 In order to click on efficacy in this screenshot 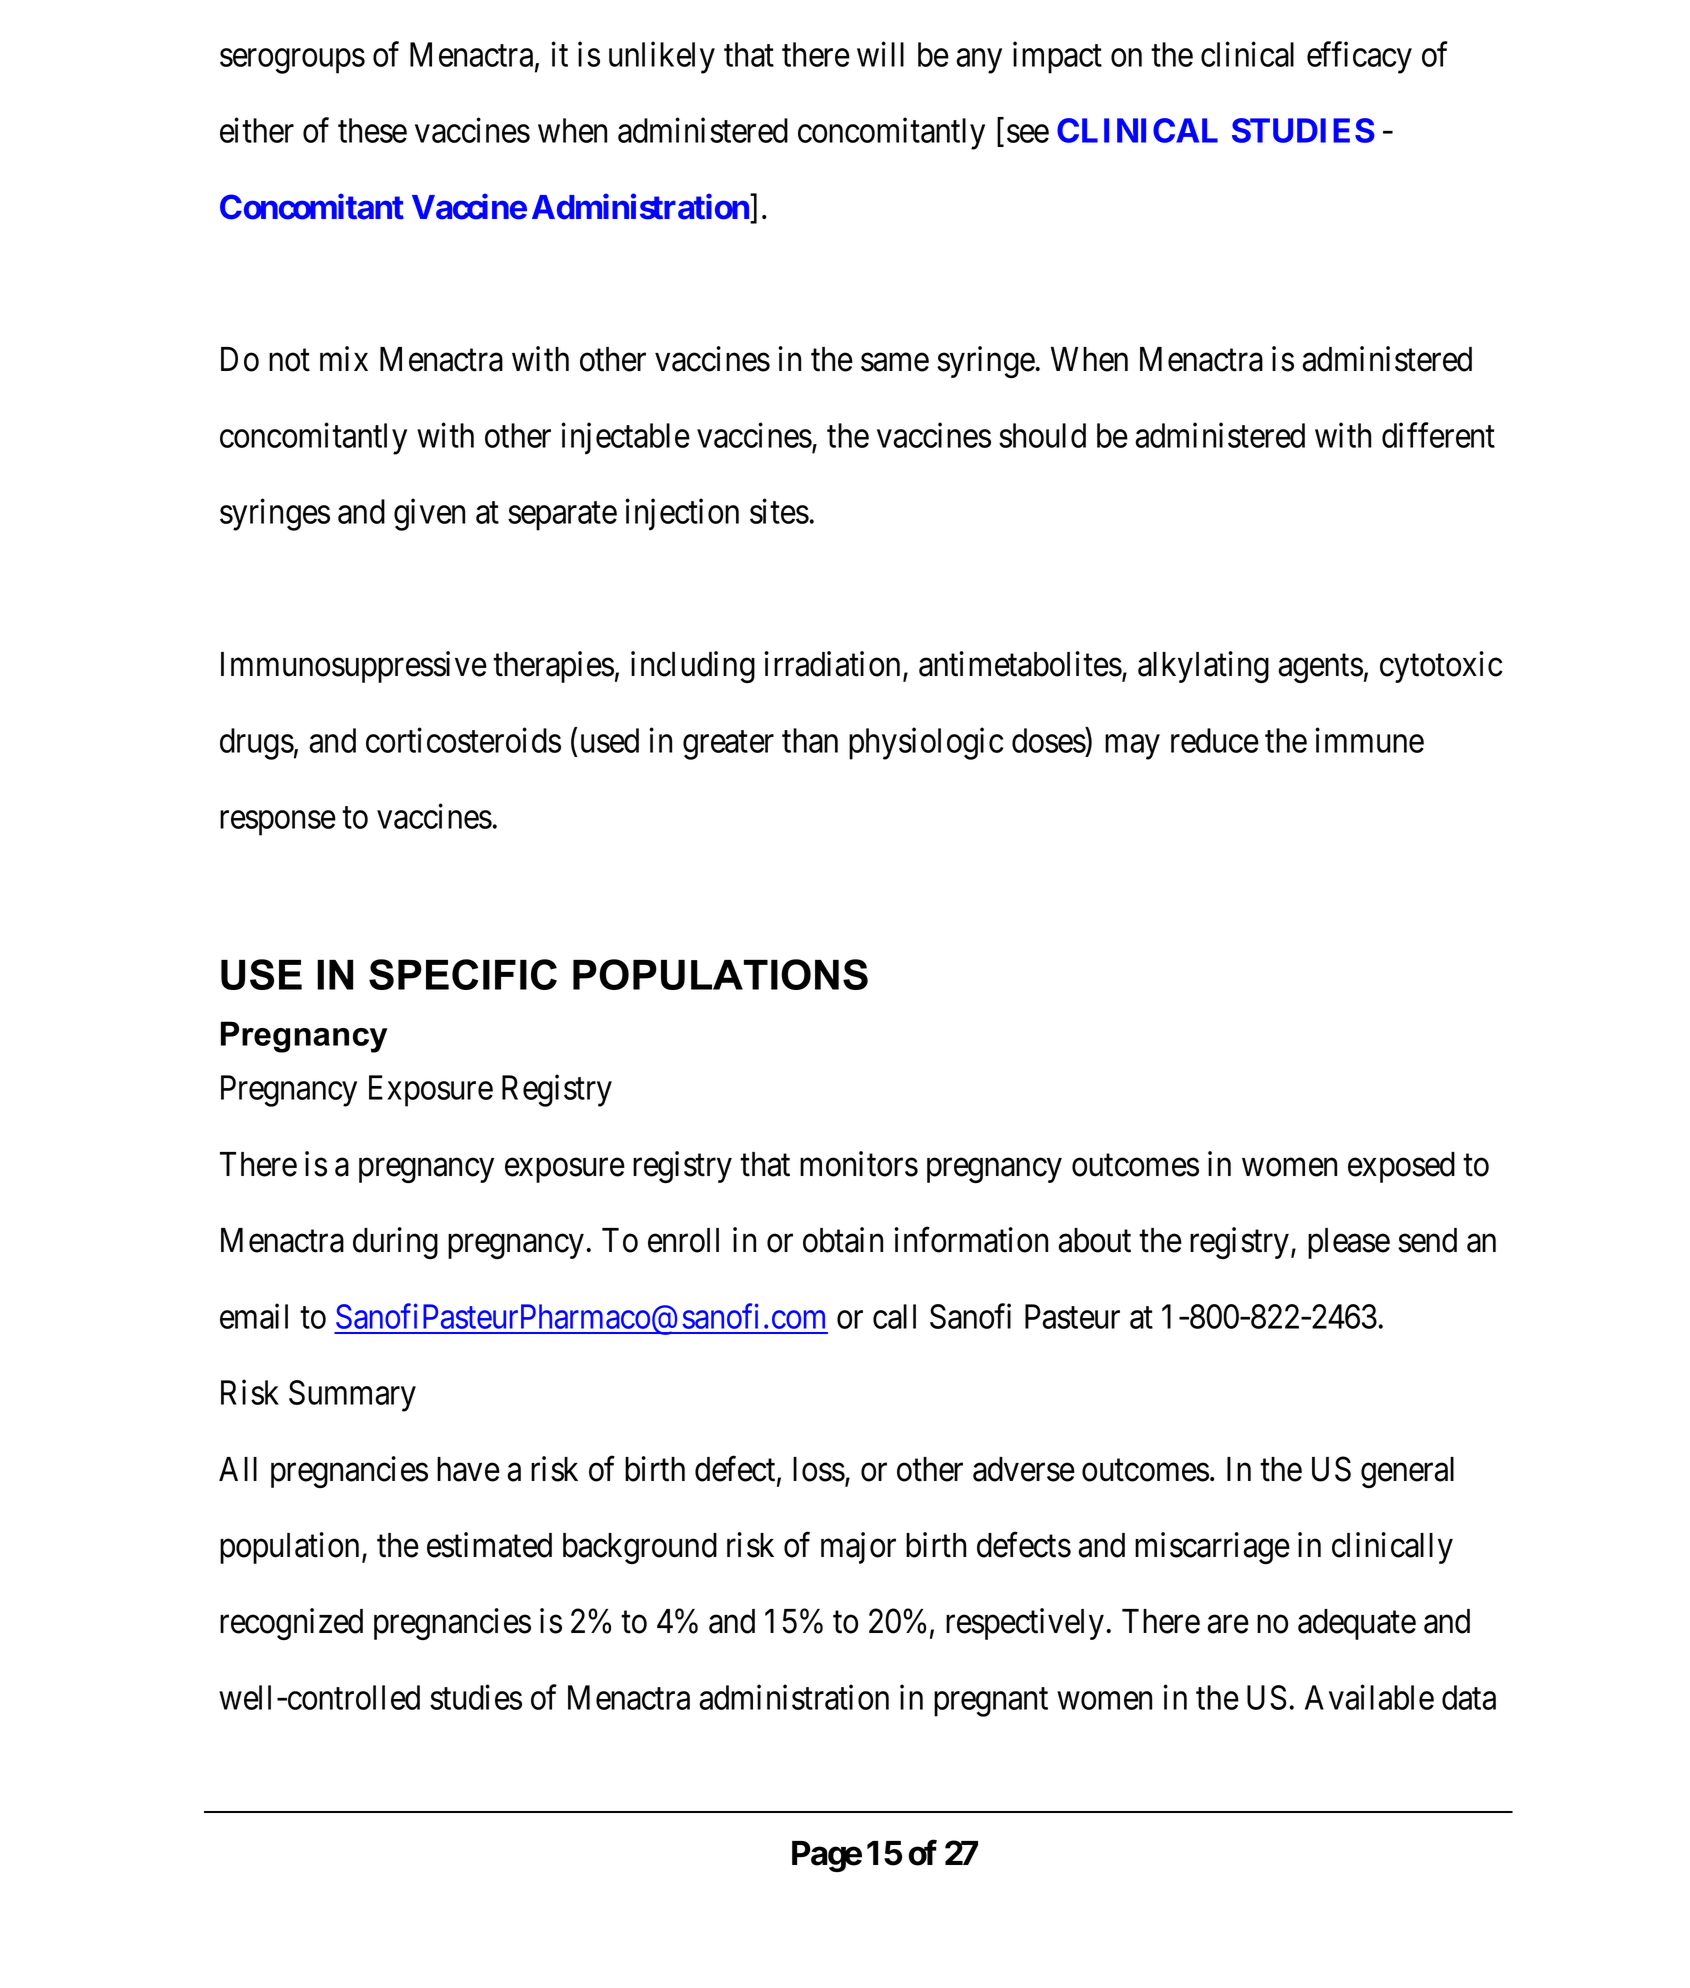, I will do `click(1359, 58)`.
